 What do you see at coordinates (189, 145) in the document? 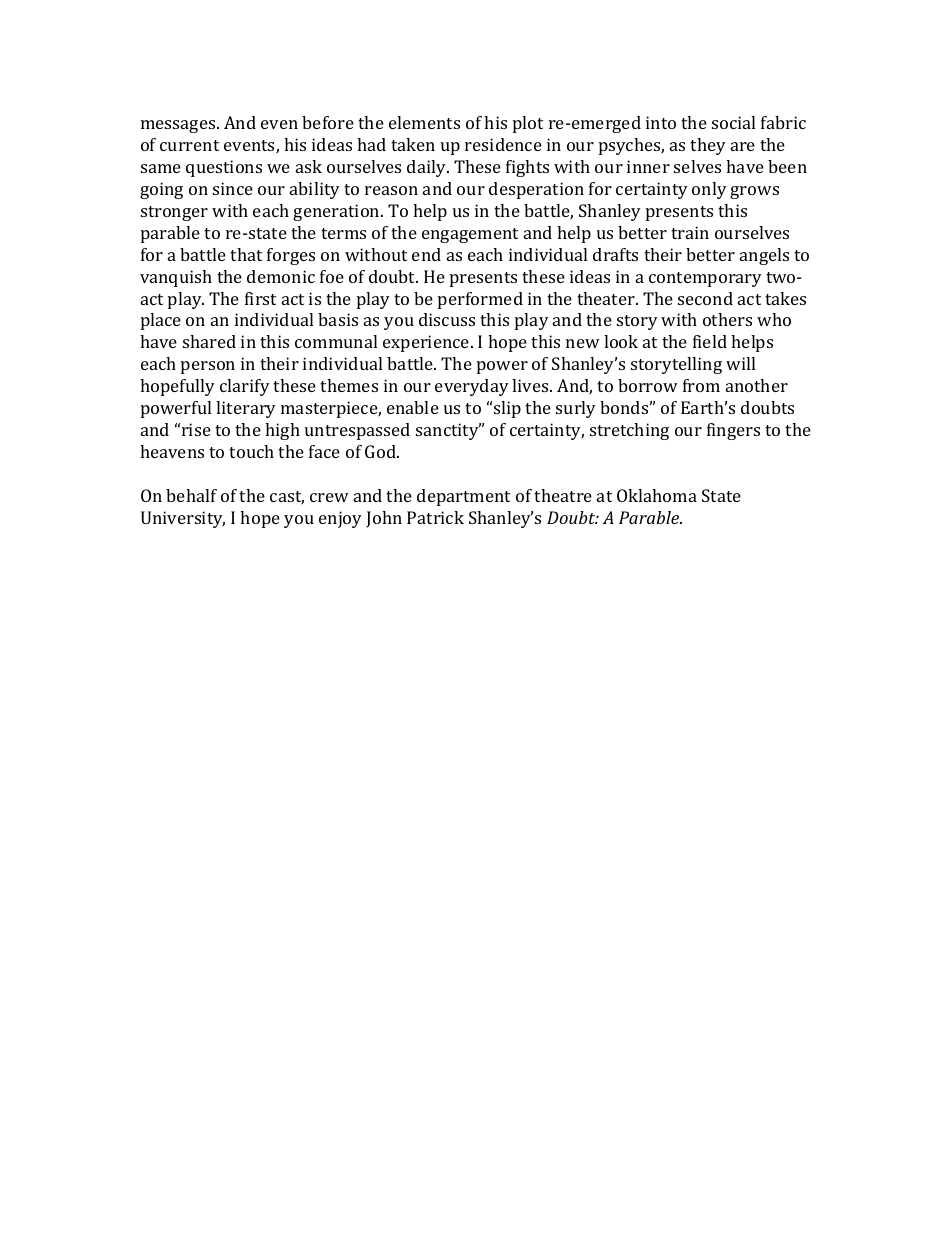
I see `current` at bounding box center [189, 145].
